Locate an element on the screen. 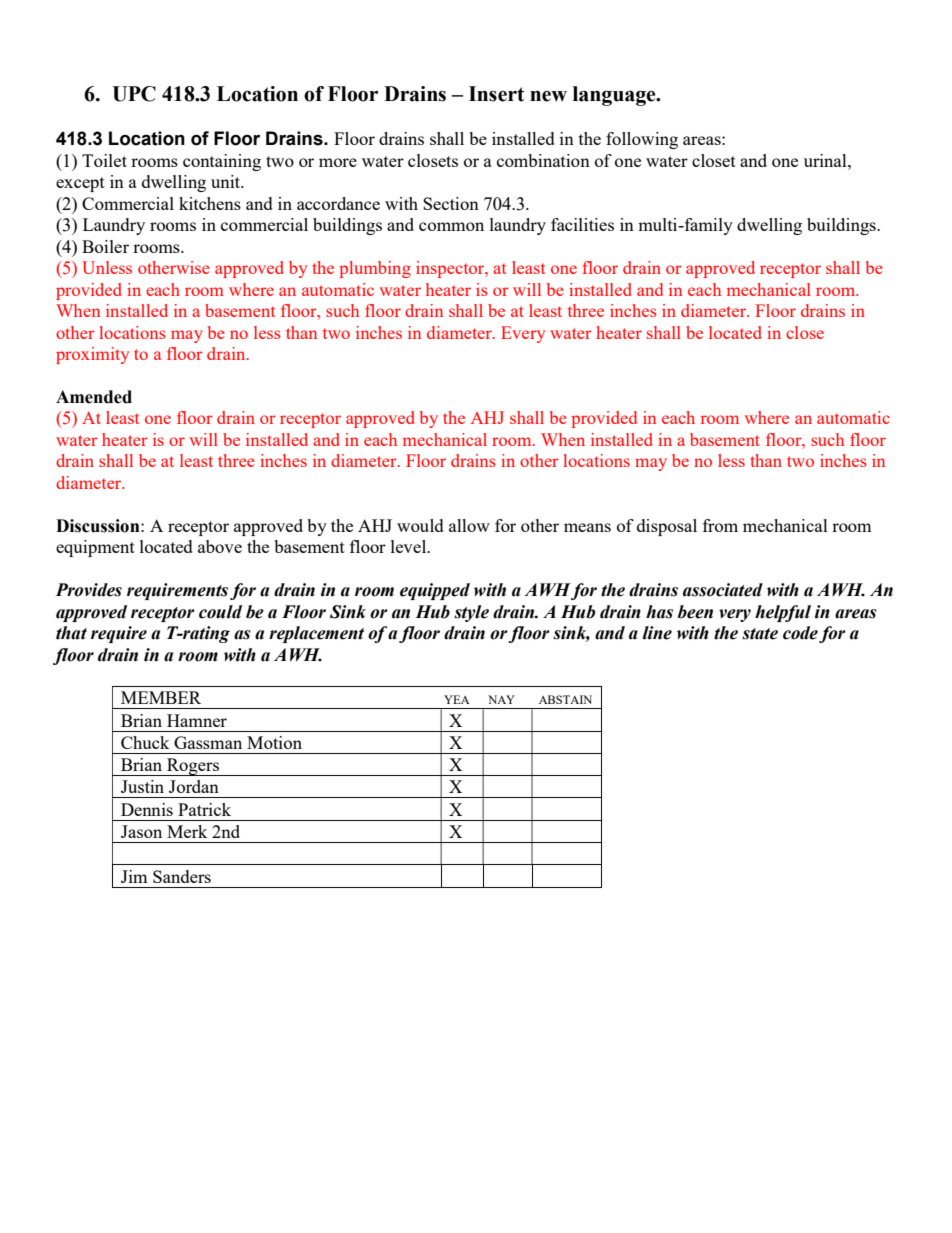  from is located at coordinates (720, 525).
